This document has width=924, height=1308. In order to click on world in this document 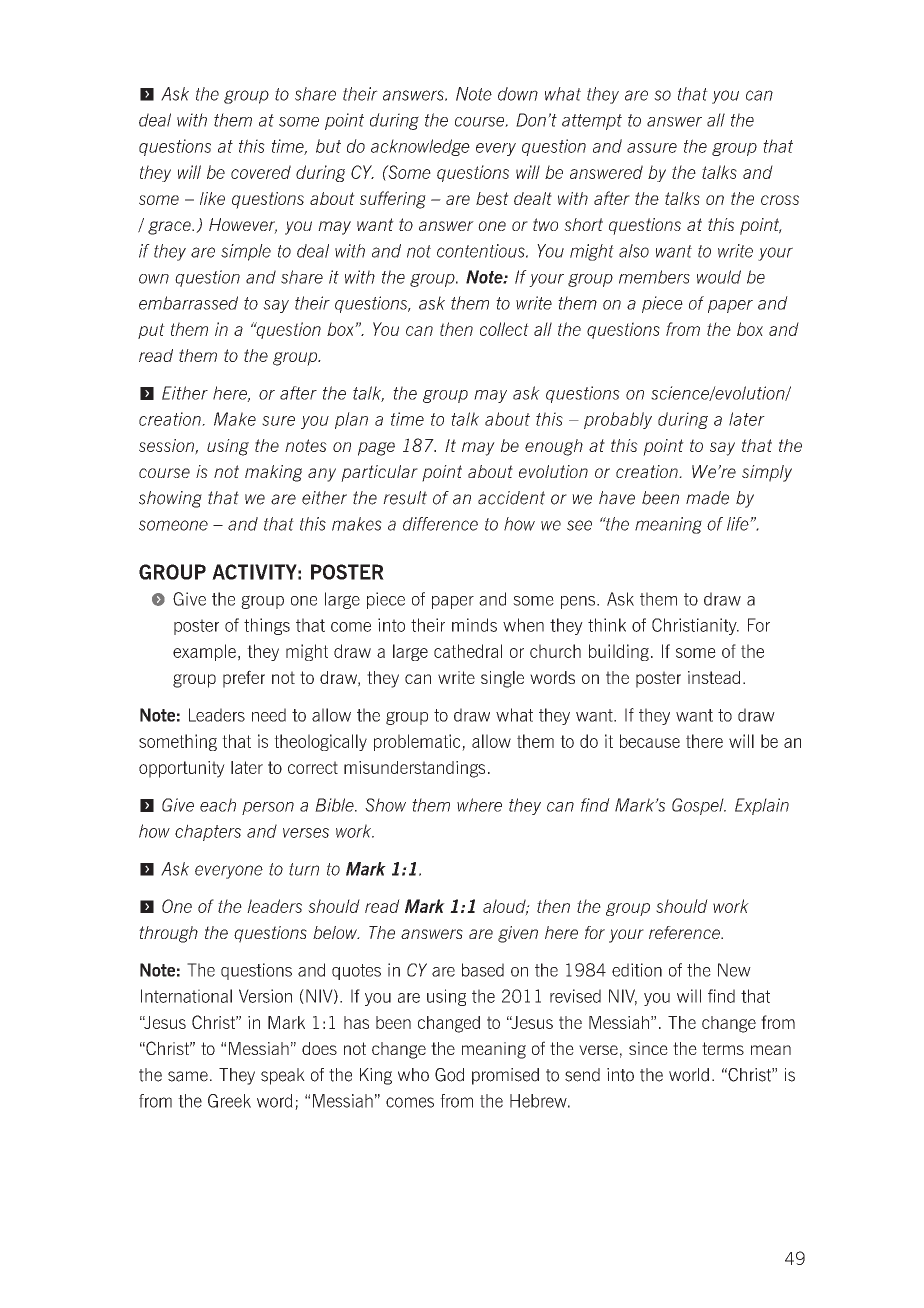, I will do `click(689, 1075)`.
